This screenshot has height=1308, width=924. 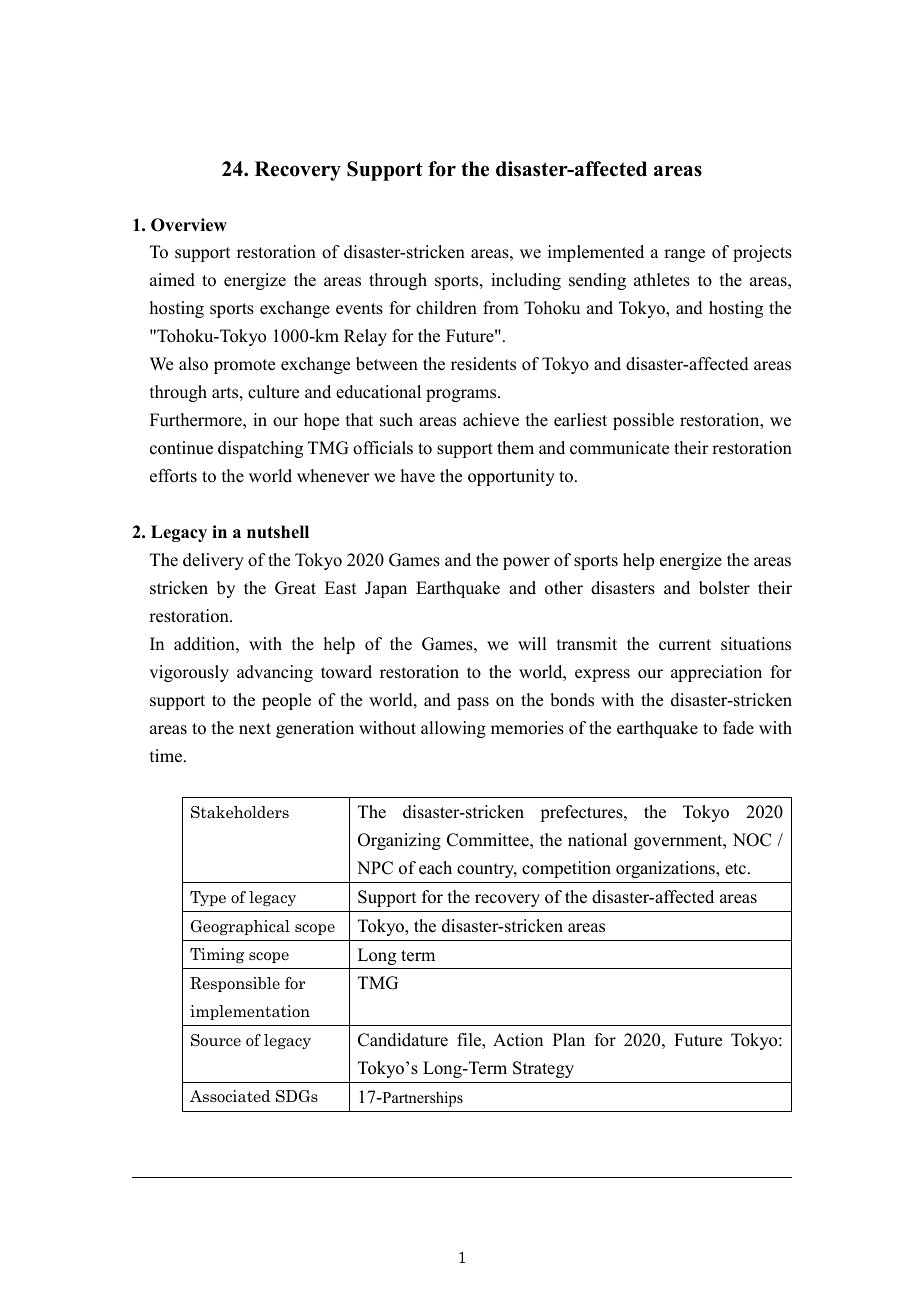 I want to click on Associated, so click(x=230, y=1096).
